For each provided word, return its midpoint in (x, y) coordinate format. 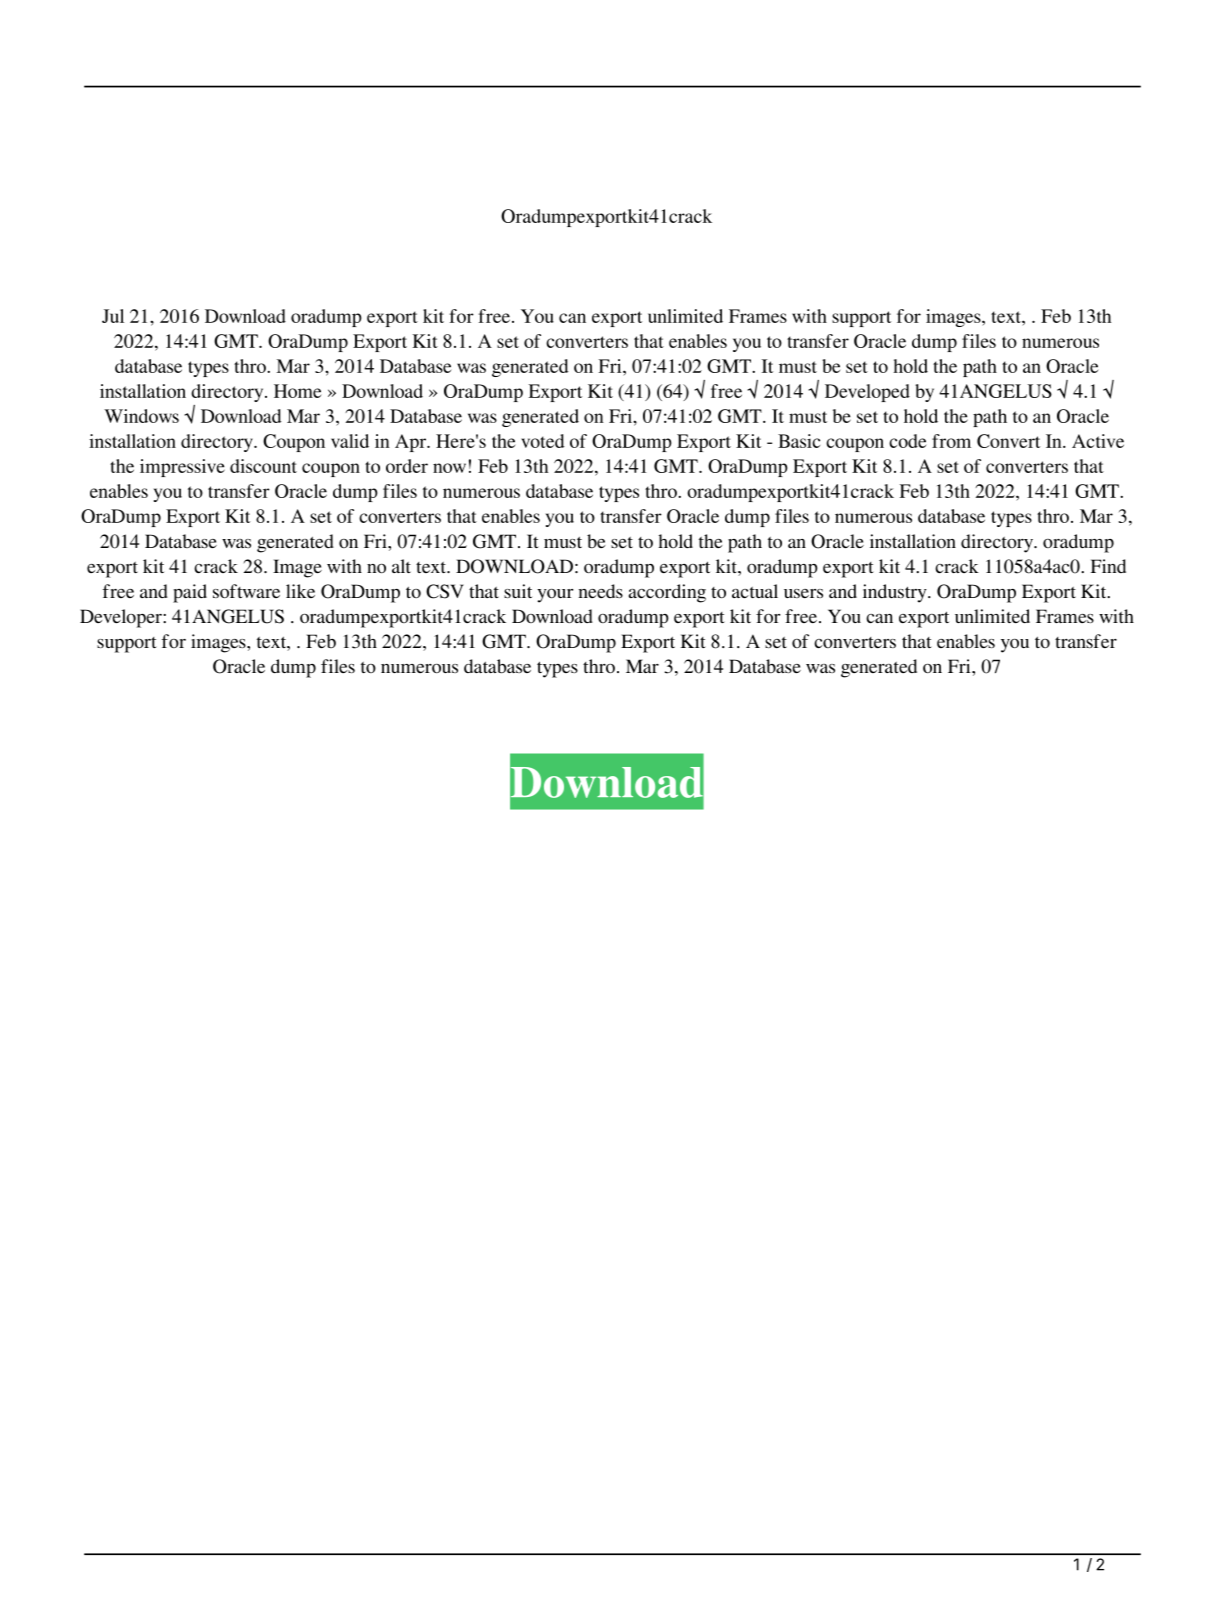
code (907, 441)
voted (543, 441)
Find (1108, 566)
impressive (182, 468)
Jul (113, 316)
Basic (799, 441)
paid (190, 593)
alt (401, 566)
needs (600, 591)
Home (297, 391)
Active (1098, 441)
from (951, 441)
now (449, 468)
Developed (867, 393)
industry (896, 593)
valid (350, 441)
